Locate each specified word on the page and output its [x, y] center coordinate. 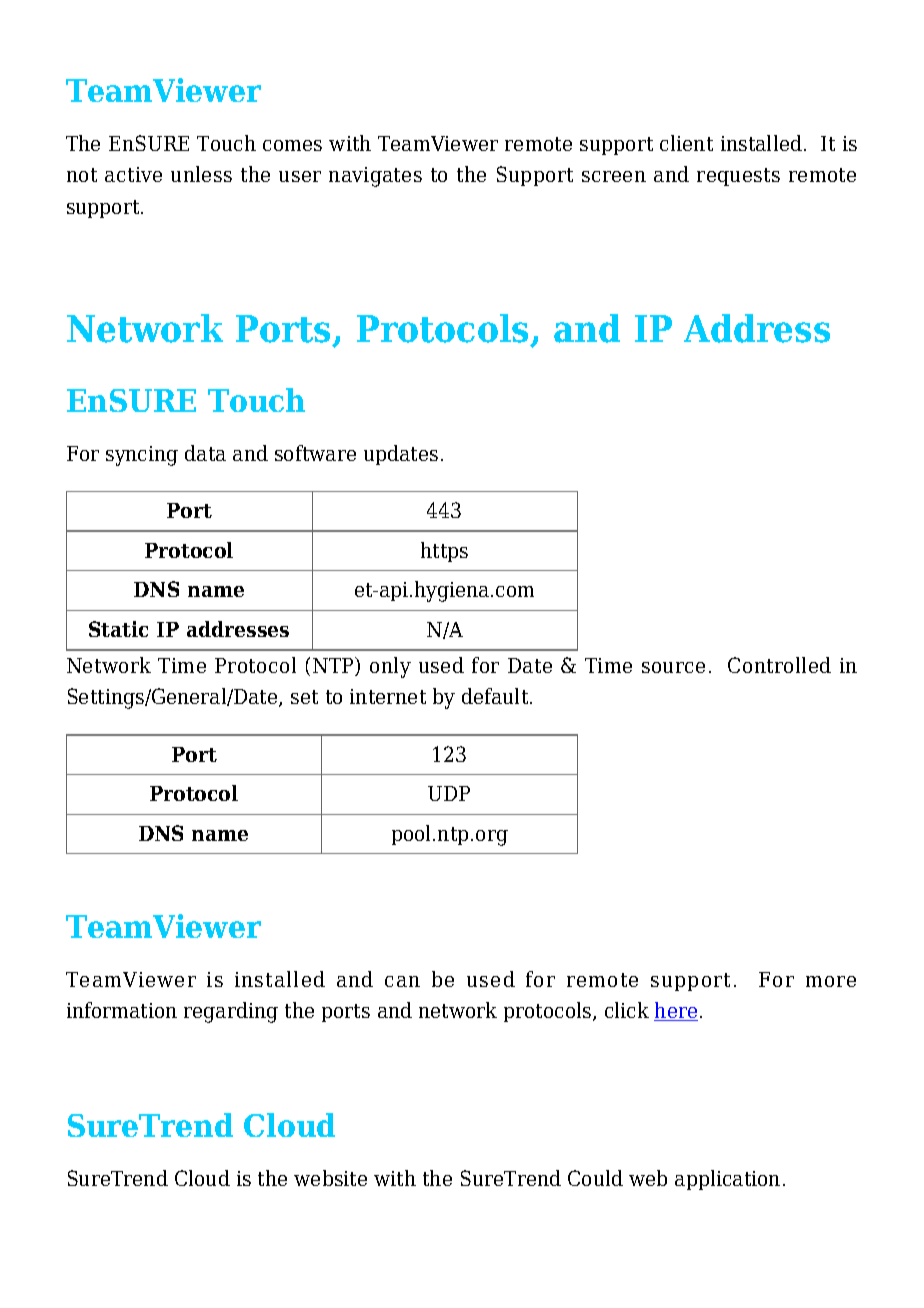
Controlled [779, 665]
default [496, 696]
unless [201, 174]
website [330, 1178]
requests [738, 177]
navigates [375, 177]
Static [118, 629]
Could [595, 1178]
